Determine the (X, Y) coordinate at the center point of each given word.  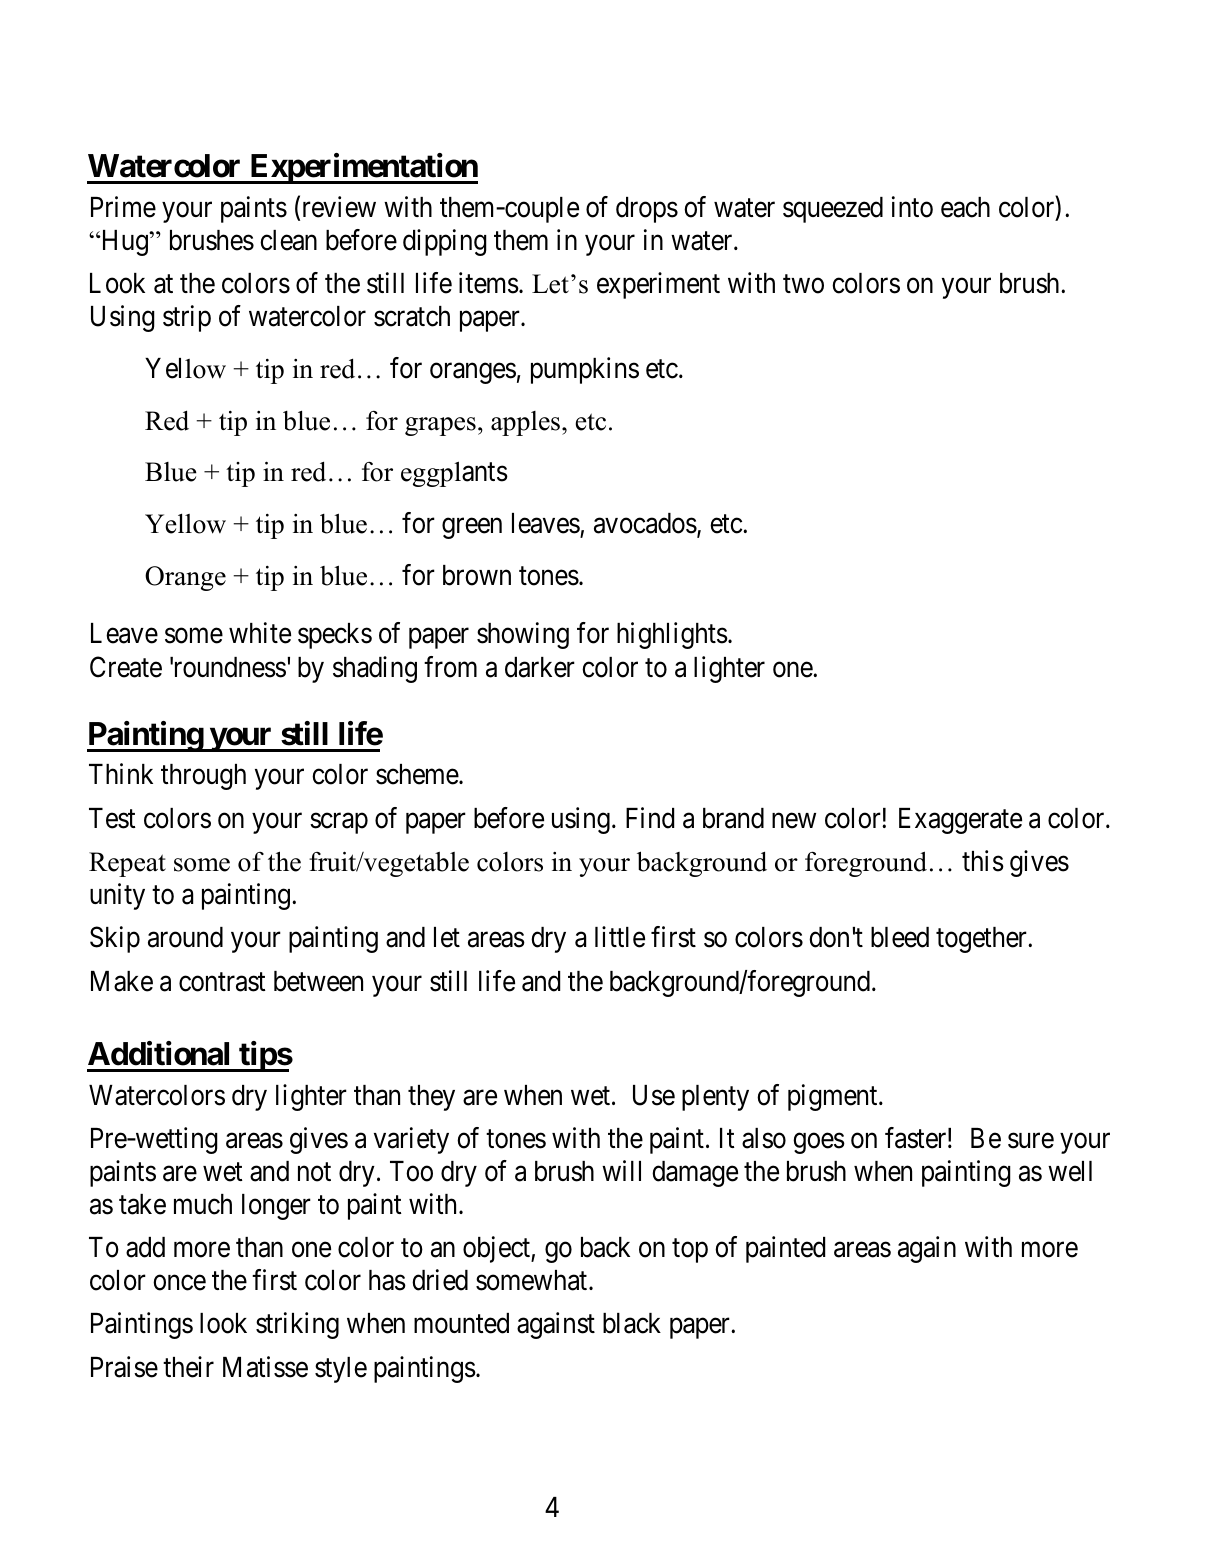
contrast (222, 982)
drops (647, 210)
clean (288, 240)
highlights (672, 635)
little (620, 937)
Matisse (265, 1367)
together (983, 940)
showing (523, 635)
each (965, 207)
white (260, 633)
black (632, 1323)
